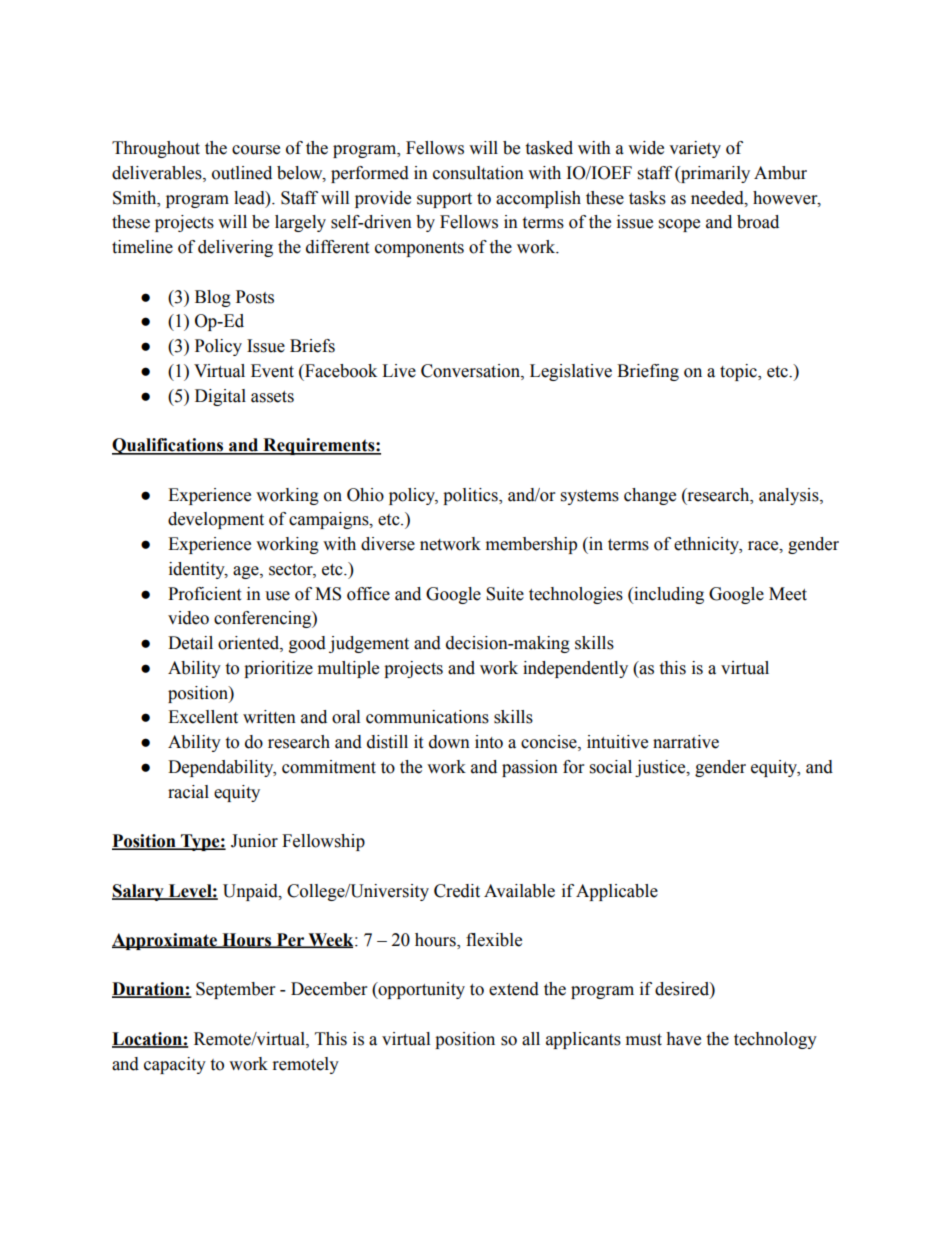 The height and width of the screenshot is (1233, 952). I want to click on including, so click(668, 595).
